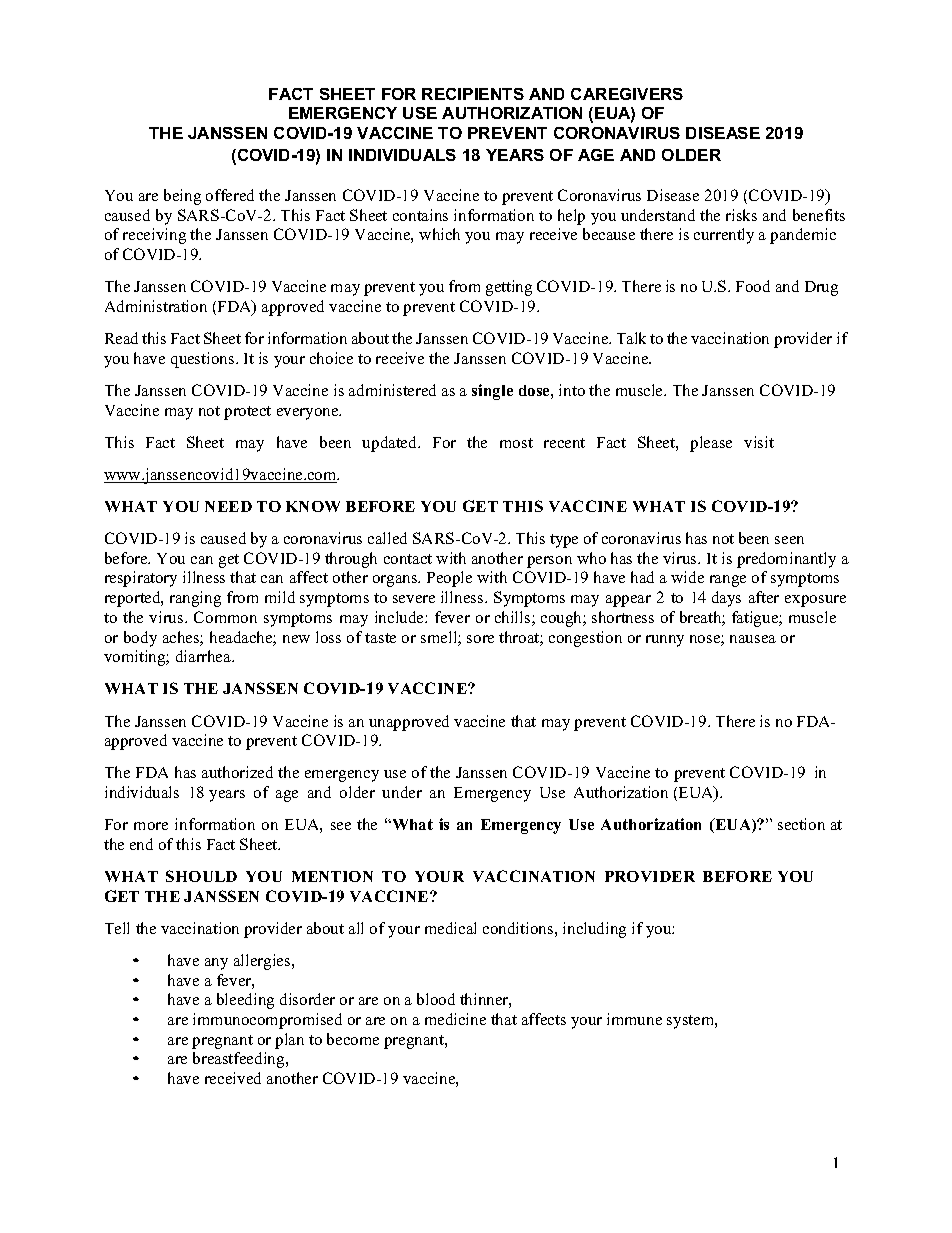  What do you see at coordinates (627, 94) in the screenshot?
I see `CAREGIVERS` at bounding box center [627, 94].
